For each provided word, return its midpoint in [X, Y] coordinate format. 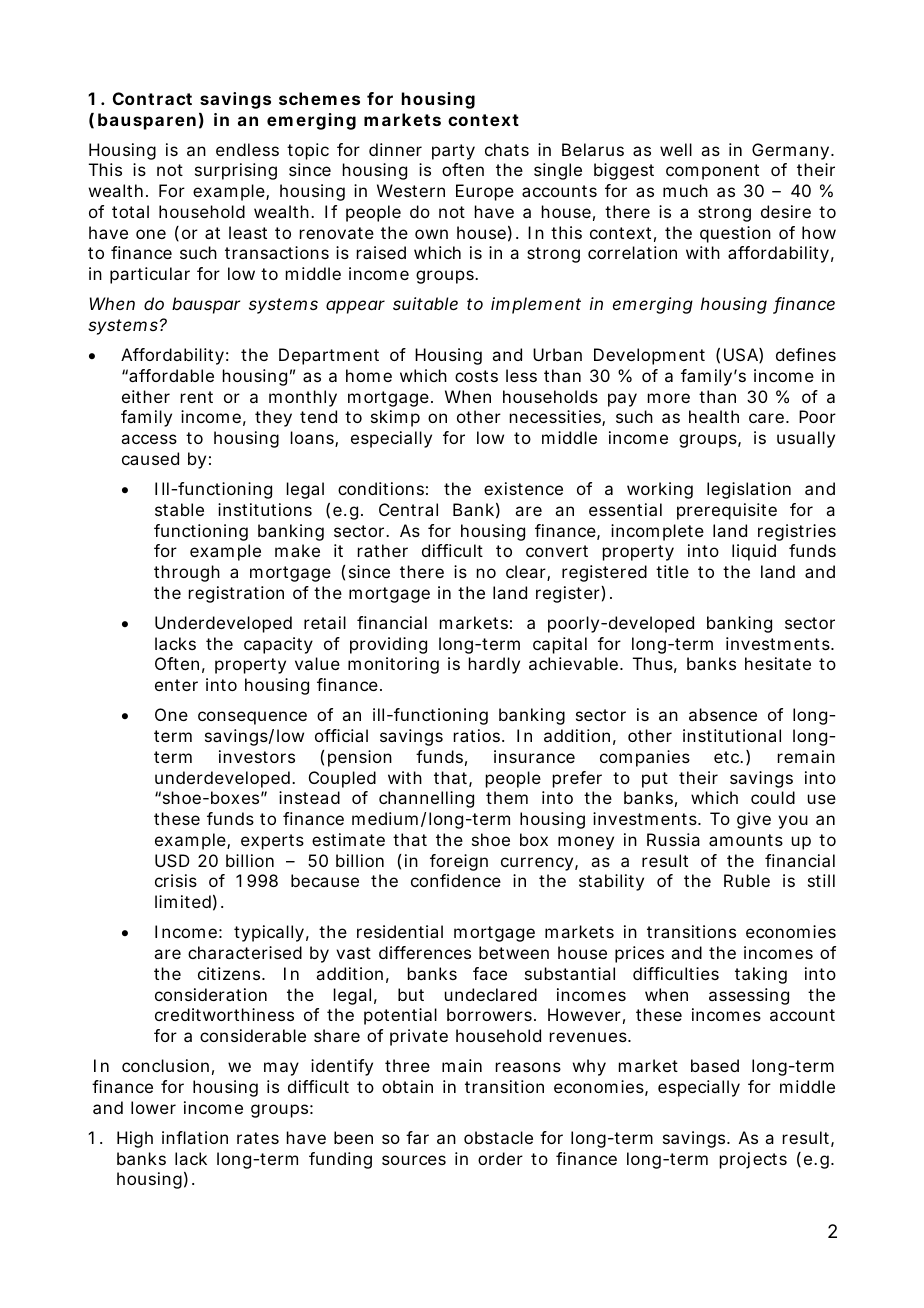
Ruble [747, 880]
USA [741, 354]
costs [476, 376]
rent [197, 397]
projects [753, 1160]
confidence [456, 880]
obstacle [498, 1137]
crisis [176, 880]
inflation [195, 1137]
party [453, 152]
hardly [494, 665]
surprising [236, 171]
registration [236, 594]
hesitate [778, 663]
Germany [790, 151]
